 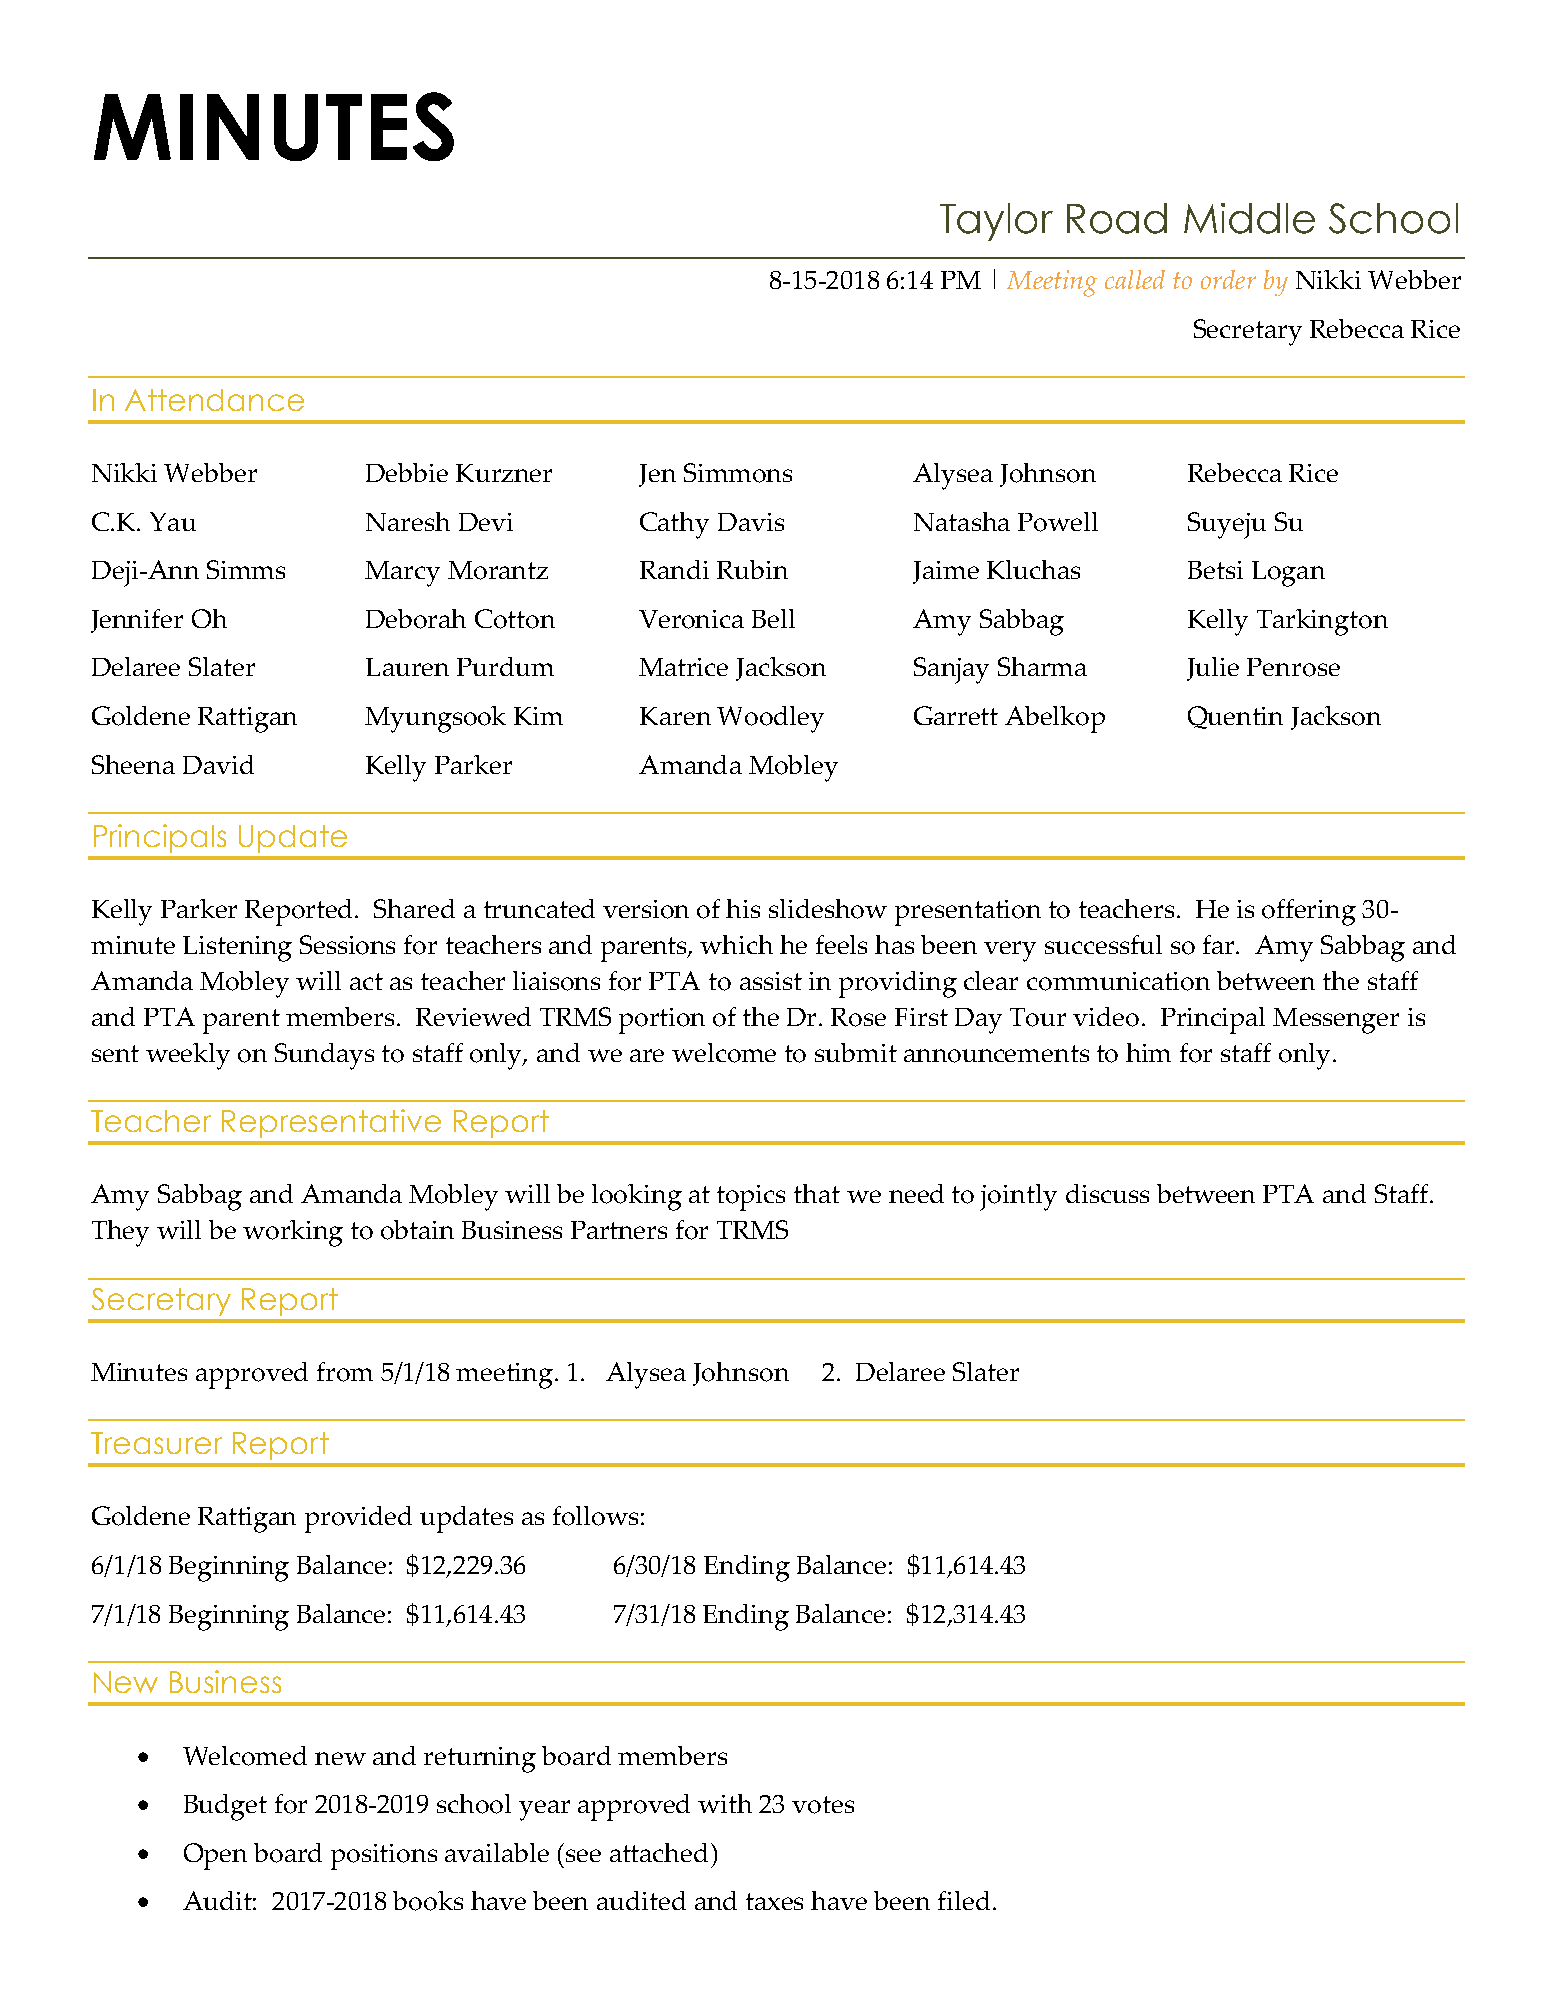 I want to click on order, so click(x=1228, y=279).
